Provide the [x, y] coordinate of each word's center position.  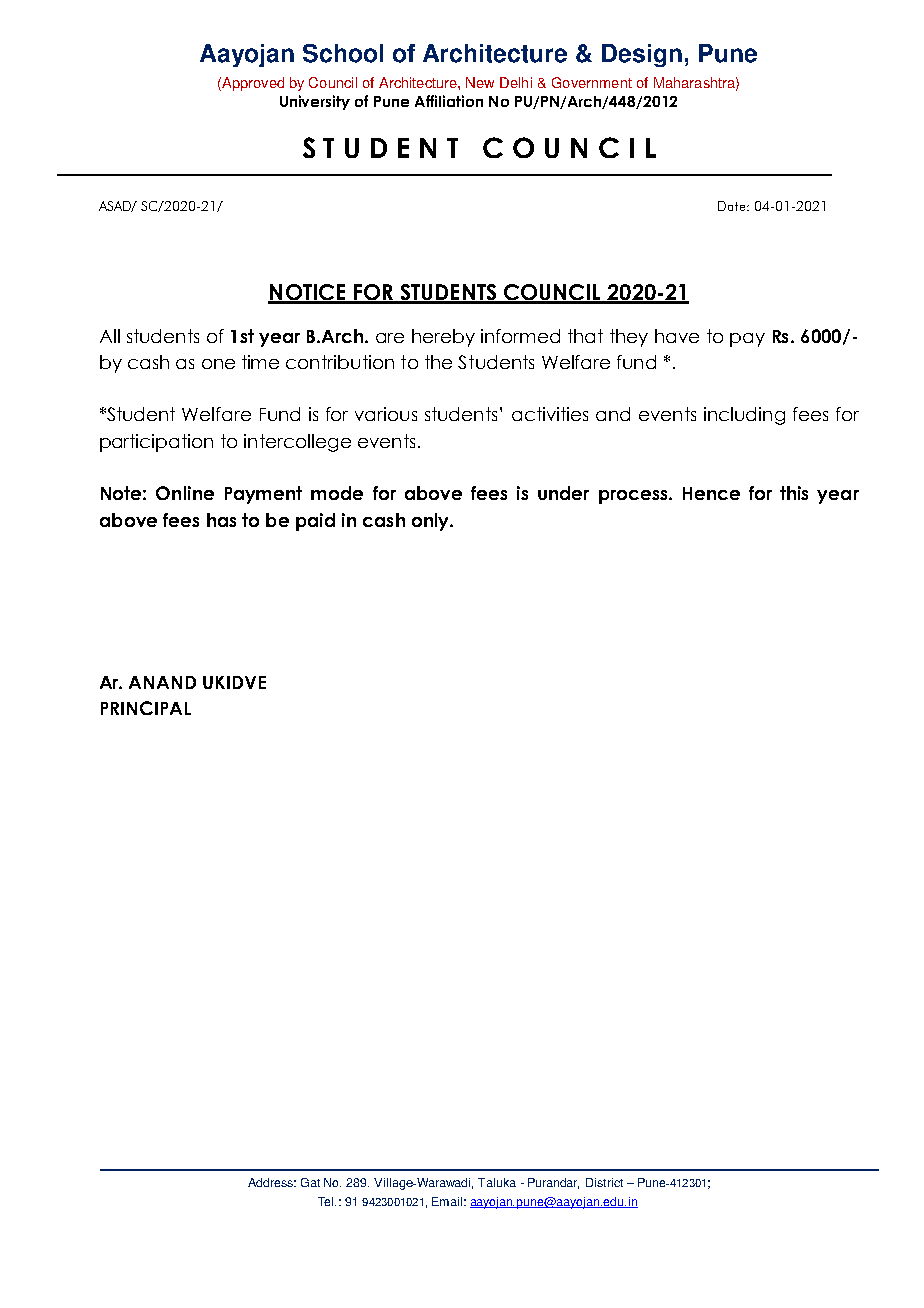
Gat [310, 1182]
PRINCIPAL [146, 708]
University [315, 102]
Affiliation [449, 101]
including [744, 416]
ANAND [162, 682]
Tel [327, 1201]
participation [156, 443]
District [604, 1182]
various [386, 414]
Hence [711, 493]
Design [642, 55]
